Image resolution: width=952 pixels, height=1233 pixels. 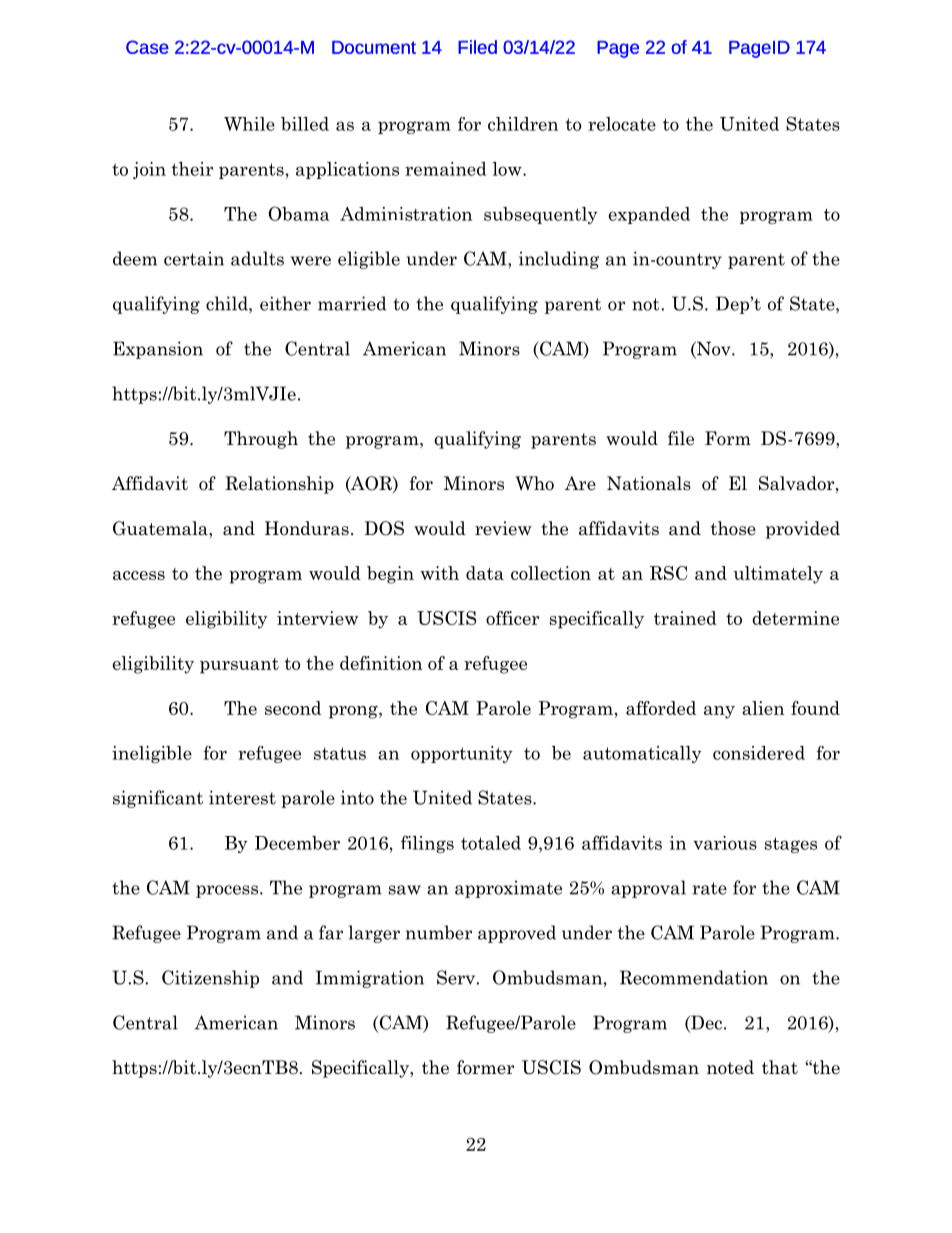 What do you see at coordinates (370, 979) in the page?
I see `Immigration` at bounding box center [370, 979].
